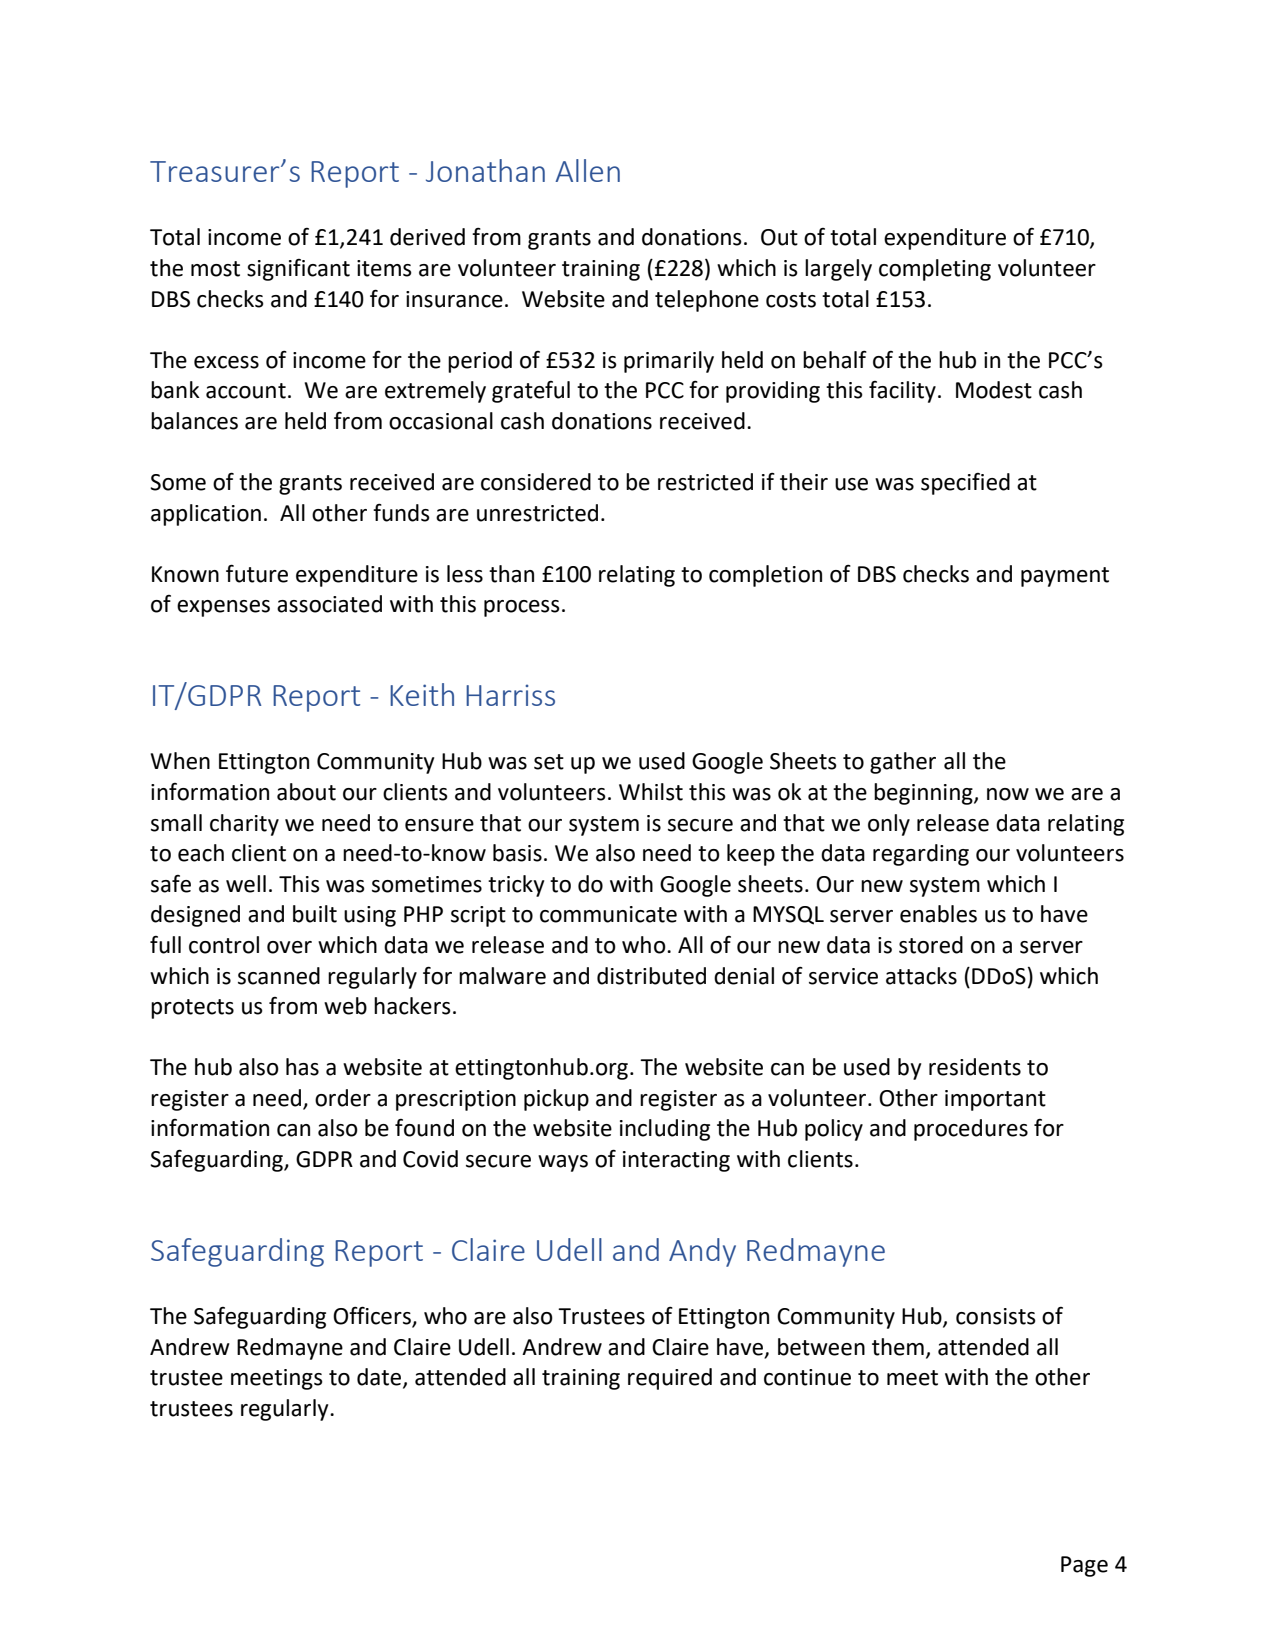 The image size is (1277, 1652). What do you see at coordinates (246, 884) in the page?
I see `well` at bounding box center [246, 884].
